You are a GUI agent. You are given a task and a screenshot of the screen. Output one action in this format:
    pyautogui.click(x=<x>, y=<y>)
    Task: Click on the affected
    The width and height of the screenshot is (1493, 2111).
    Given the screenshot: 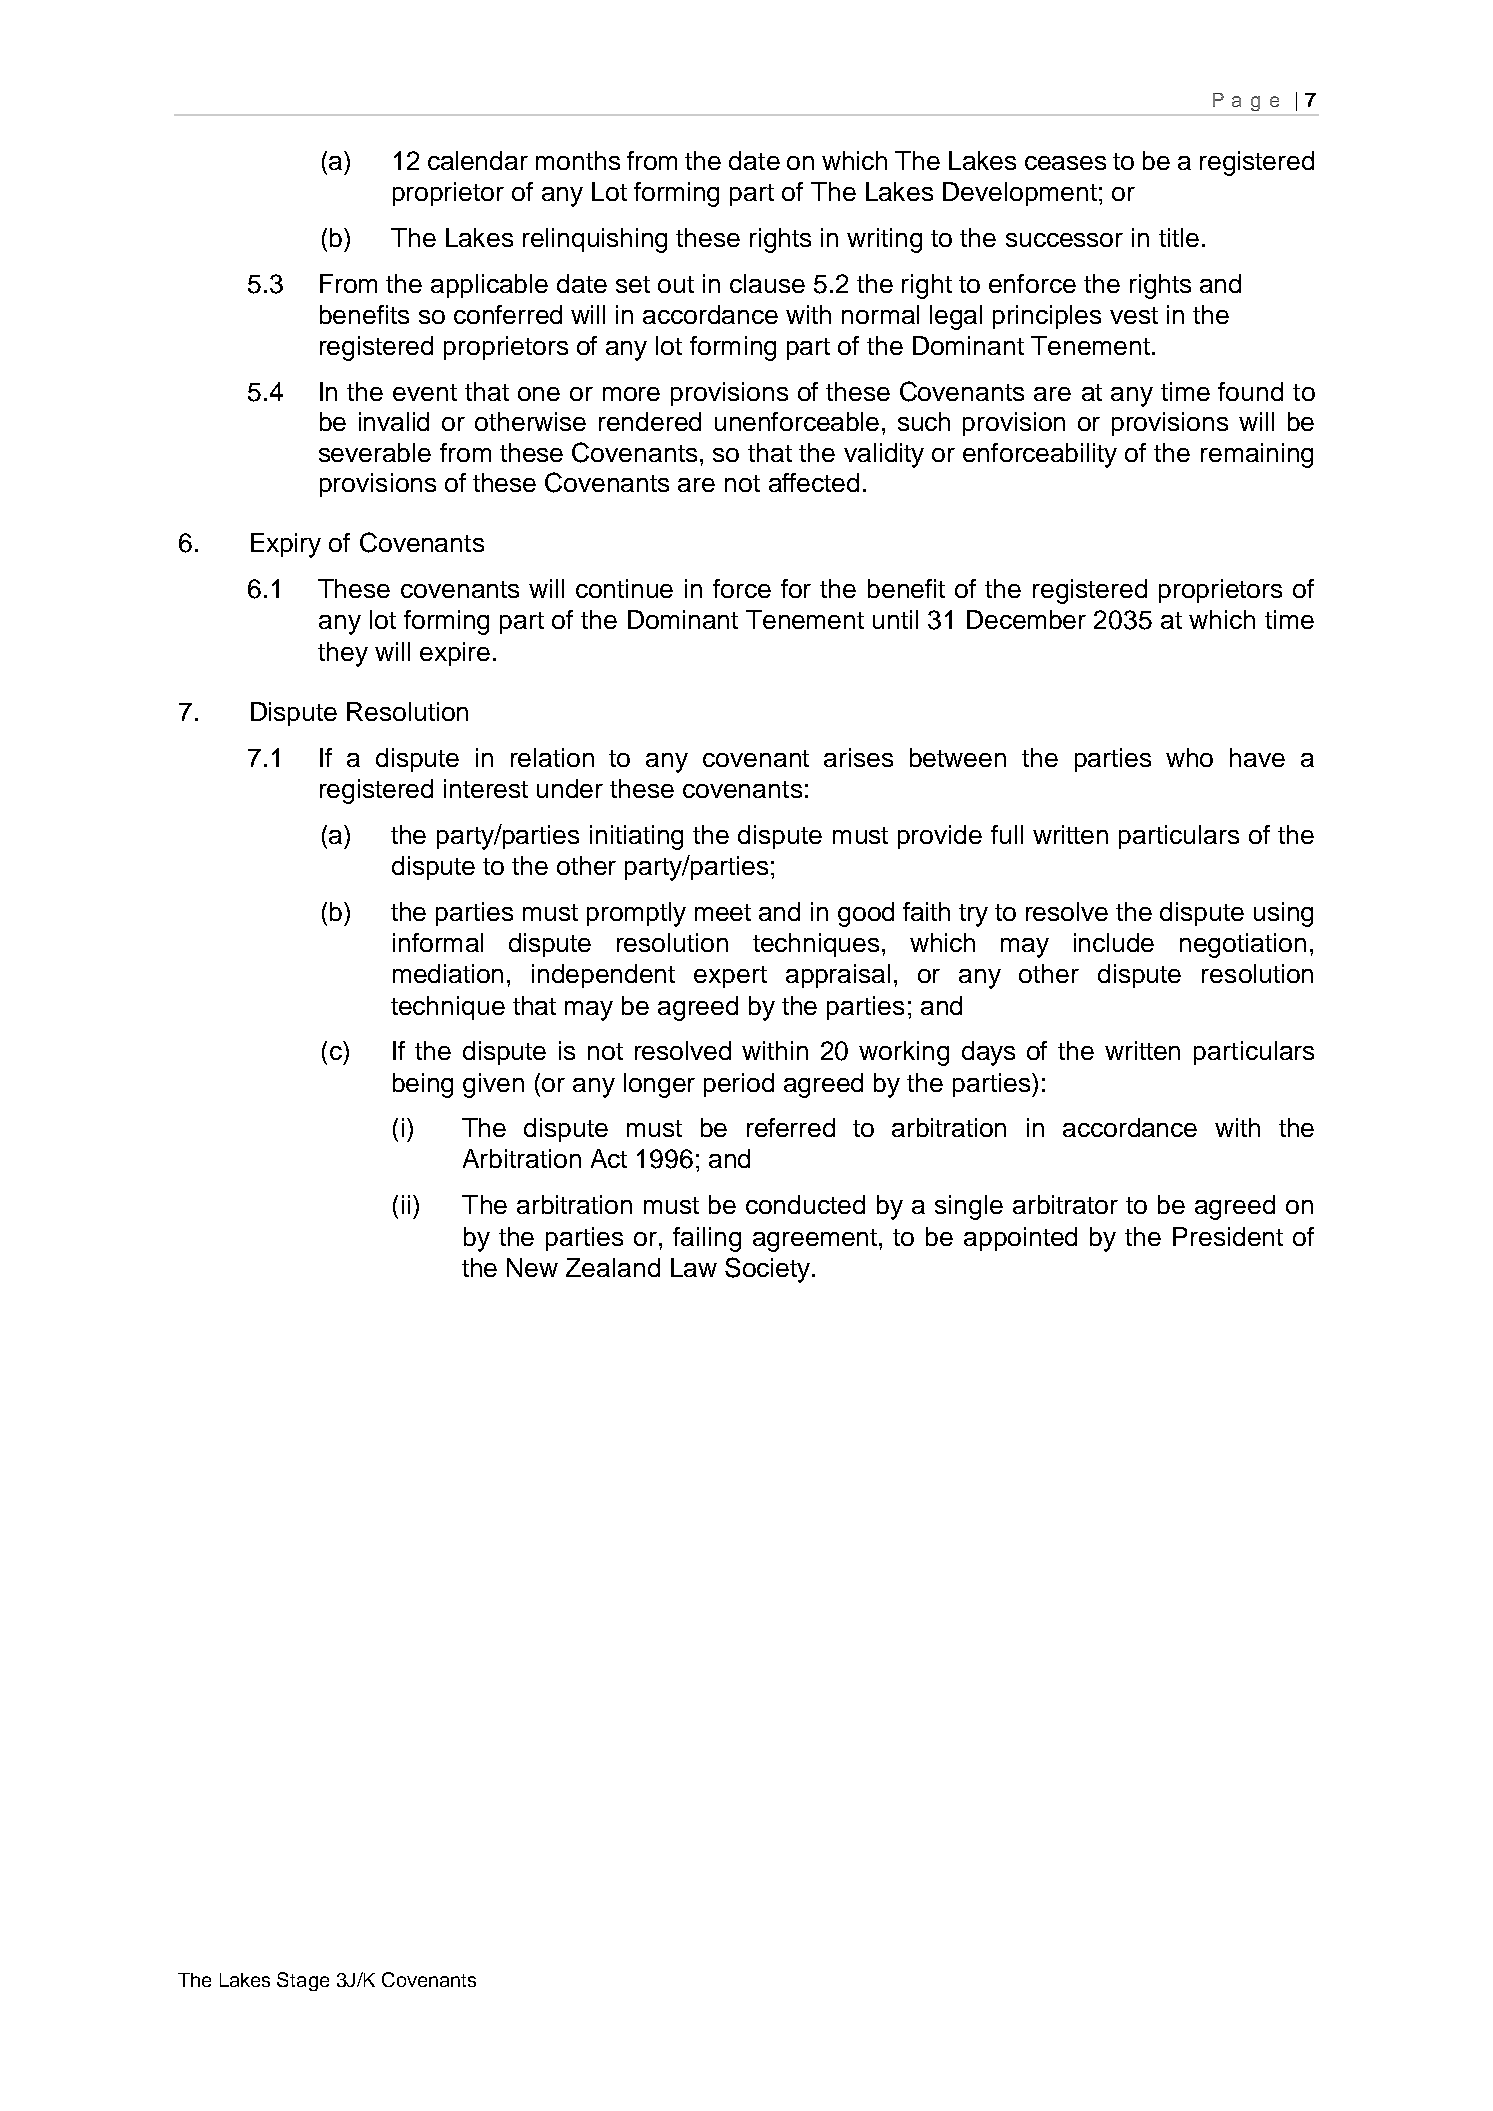 What is the action you would take?
    pyautogui.click(x=814, y=482)
